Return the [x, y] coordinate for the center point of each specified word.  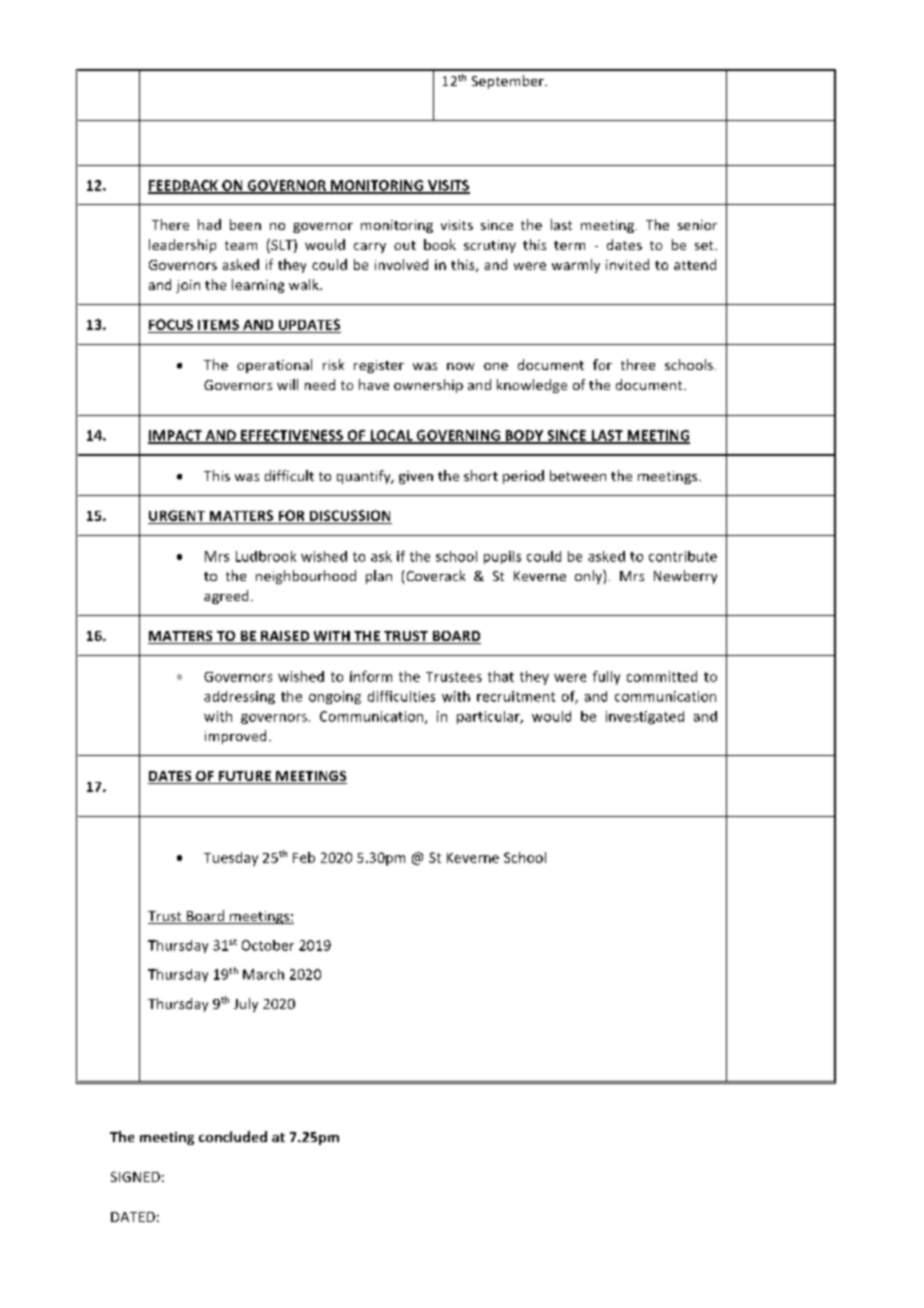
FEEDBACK [184, 186]
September [509, 82]
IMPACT [176, 436]
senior [697, 225]
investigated [645, 717]
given [416, 477]
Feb [304, 857]
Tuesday [231, 859]
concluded [233, 1136]
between [578, 475]
